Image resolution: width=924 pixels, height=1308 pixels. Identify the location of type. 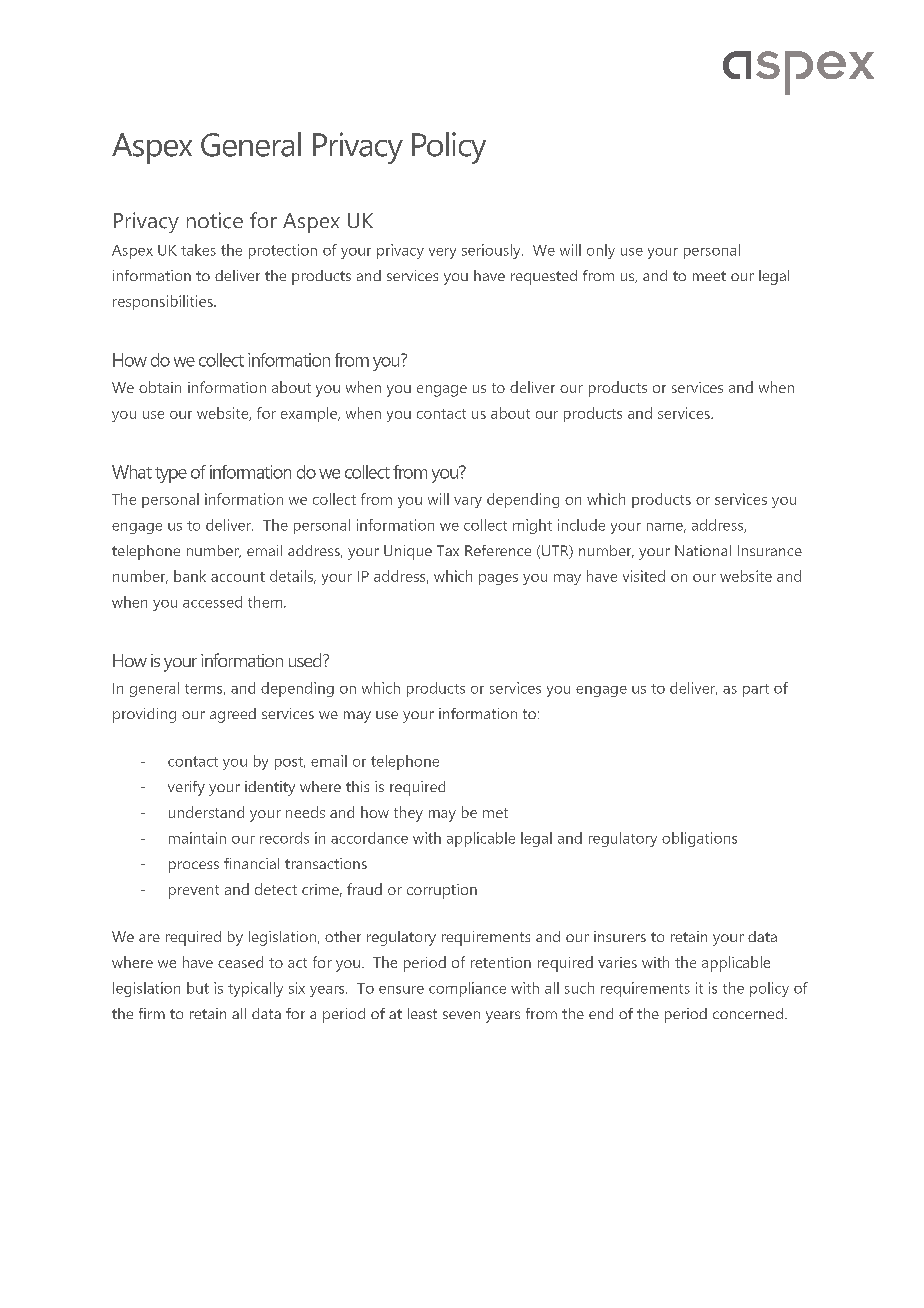
(171, 475).
